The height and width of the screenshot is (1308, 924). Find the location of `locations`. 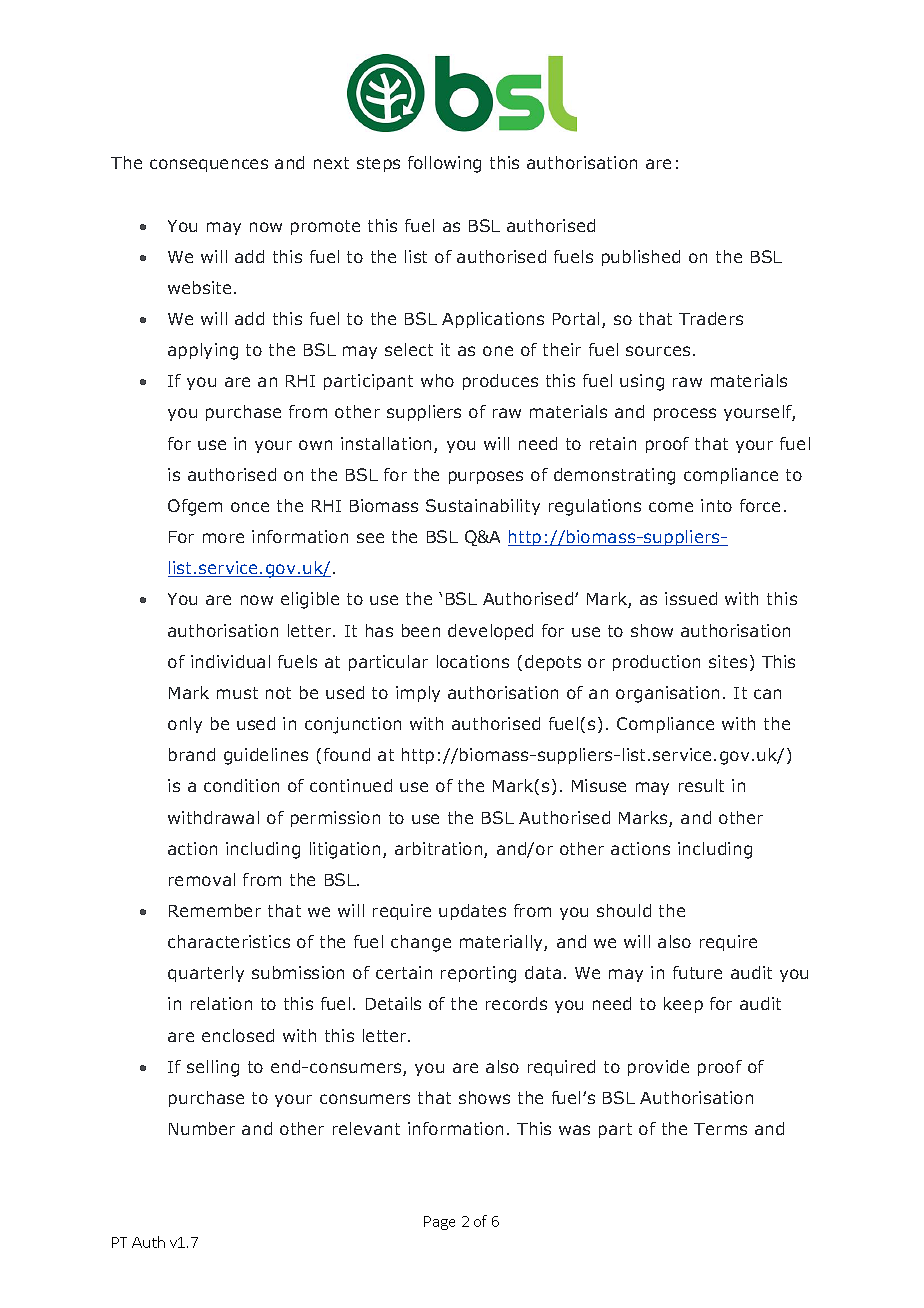

locations is located at coordinates (473, 661).
